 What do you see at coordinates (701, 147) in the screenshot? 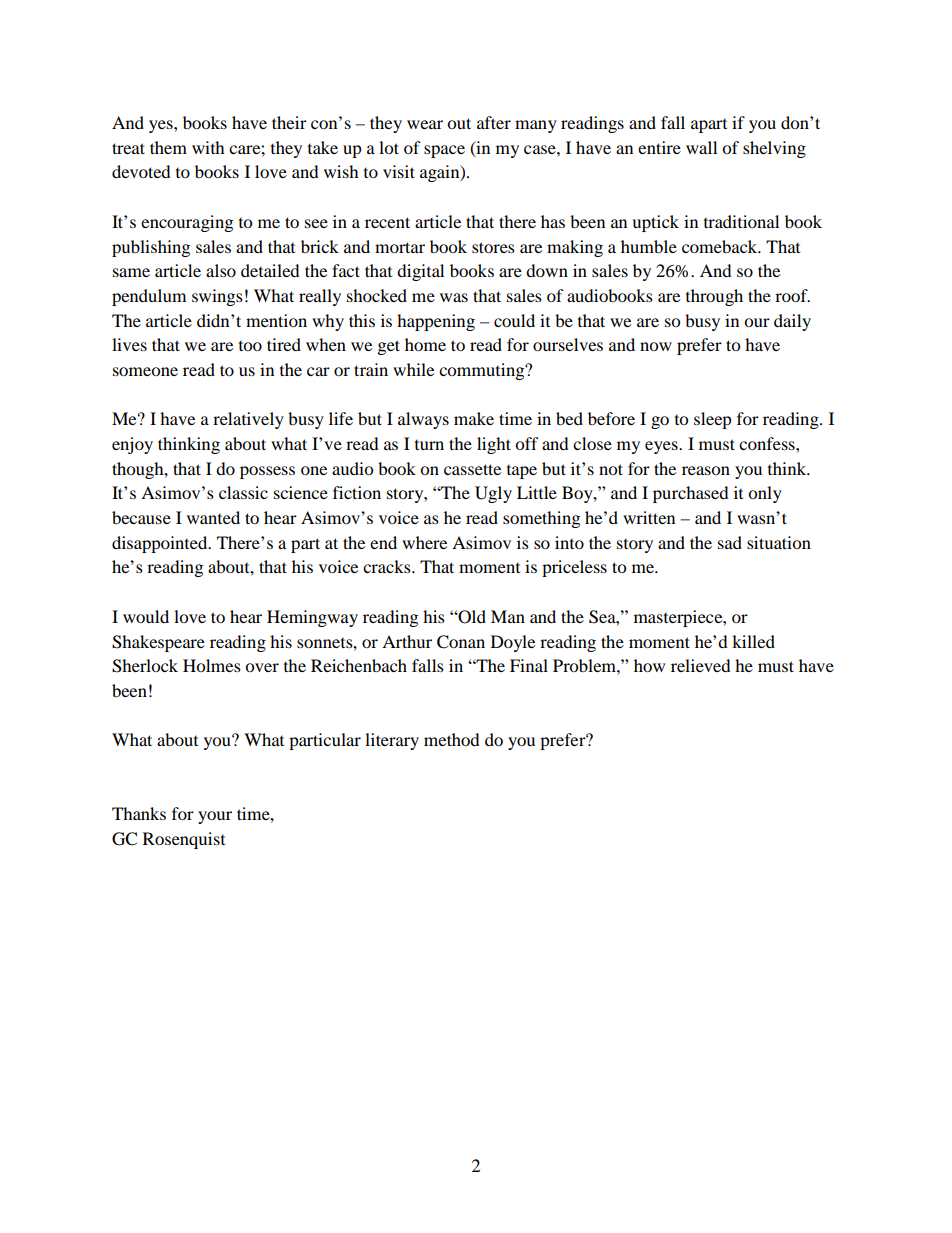
I see `wall` at bounding box center [701, 147].
